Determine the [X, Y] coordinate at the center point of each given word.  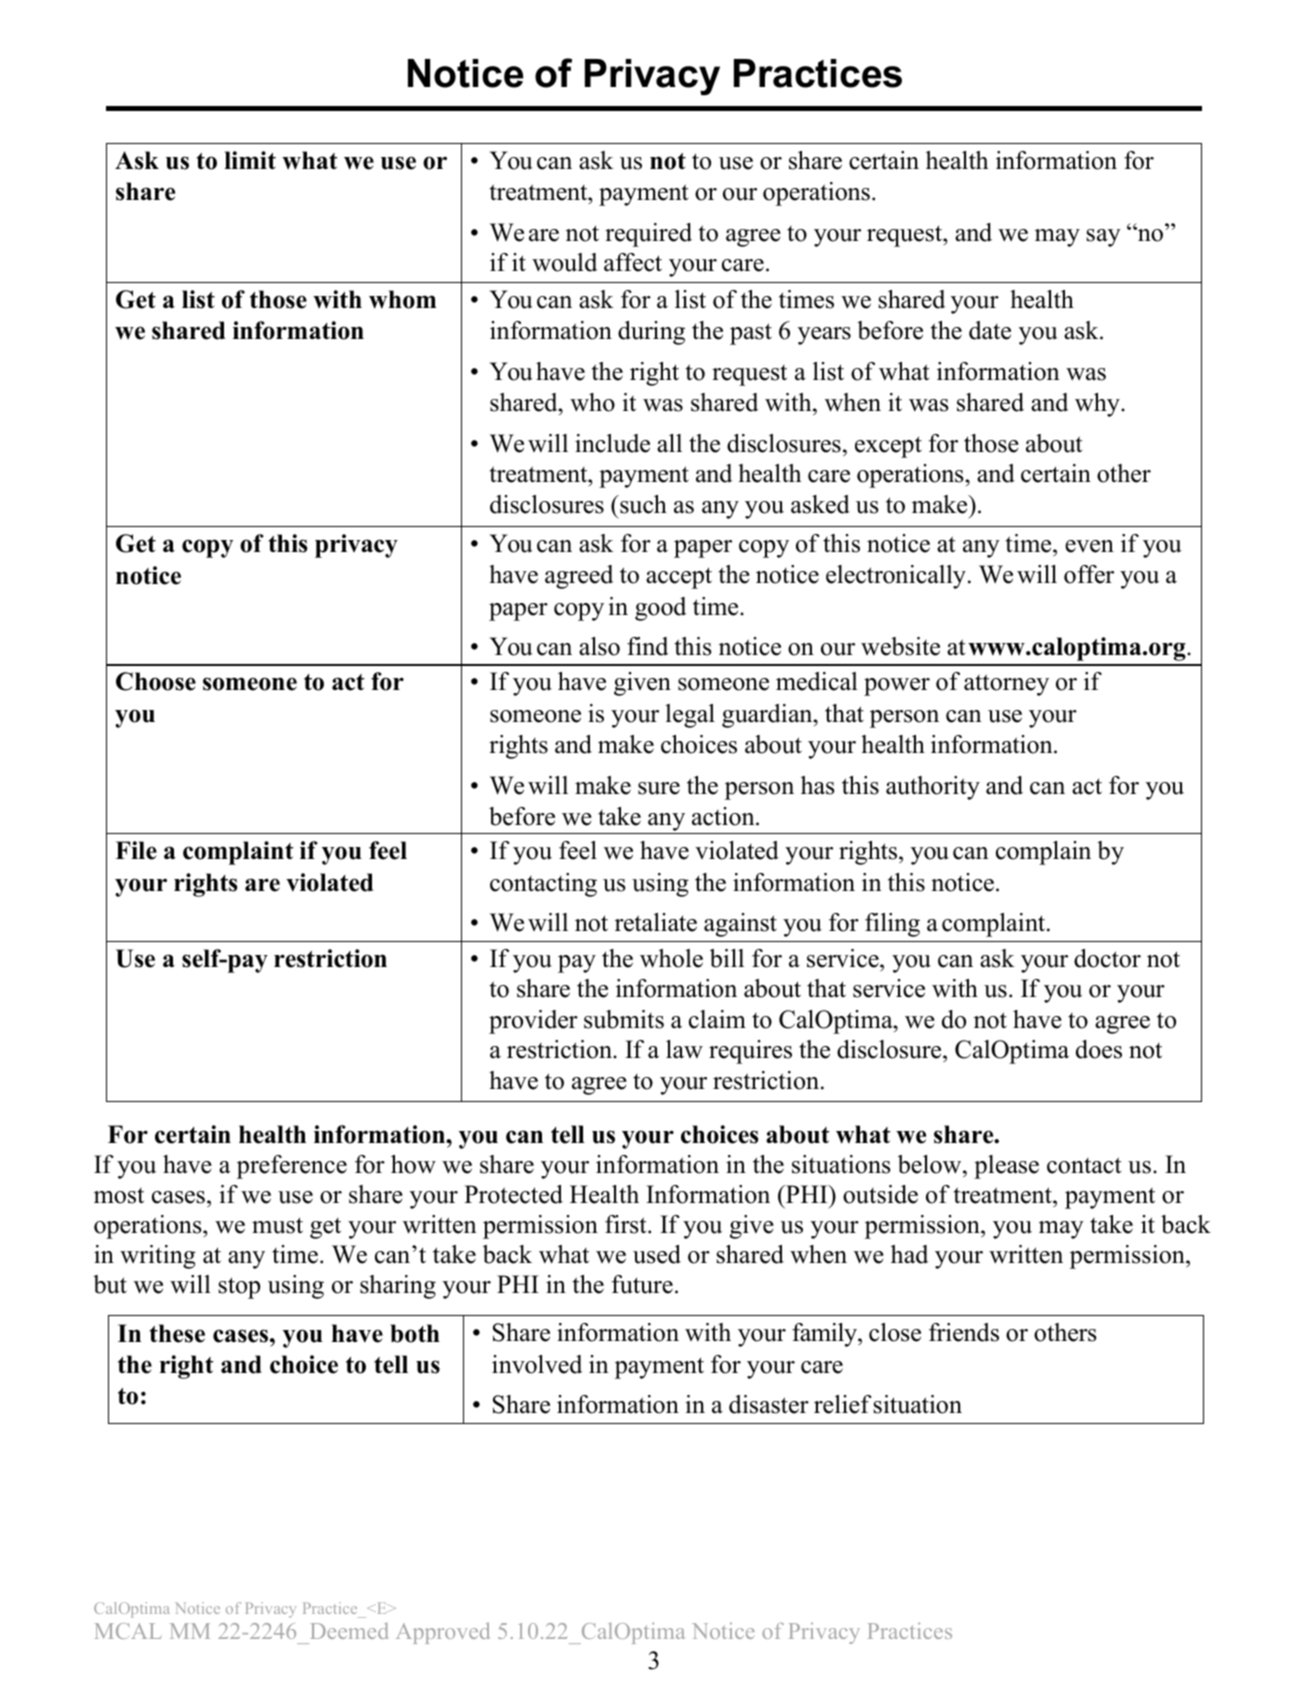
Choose [156, 681]
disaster [769, 1404]
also [599, 646]
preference [292, 1167]
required [648, 235]
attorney [1006, 685]
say [1103, 238]
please [1006, 1167]
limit [250, 160]
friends [964, 1332]
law [684, 1049]
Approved [442, 1633]
